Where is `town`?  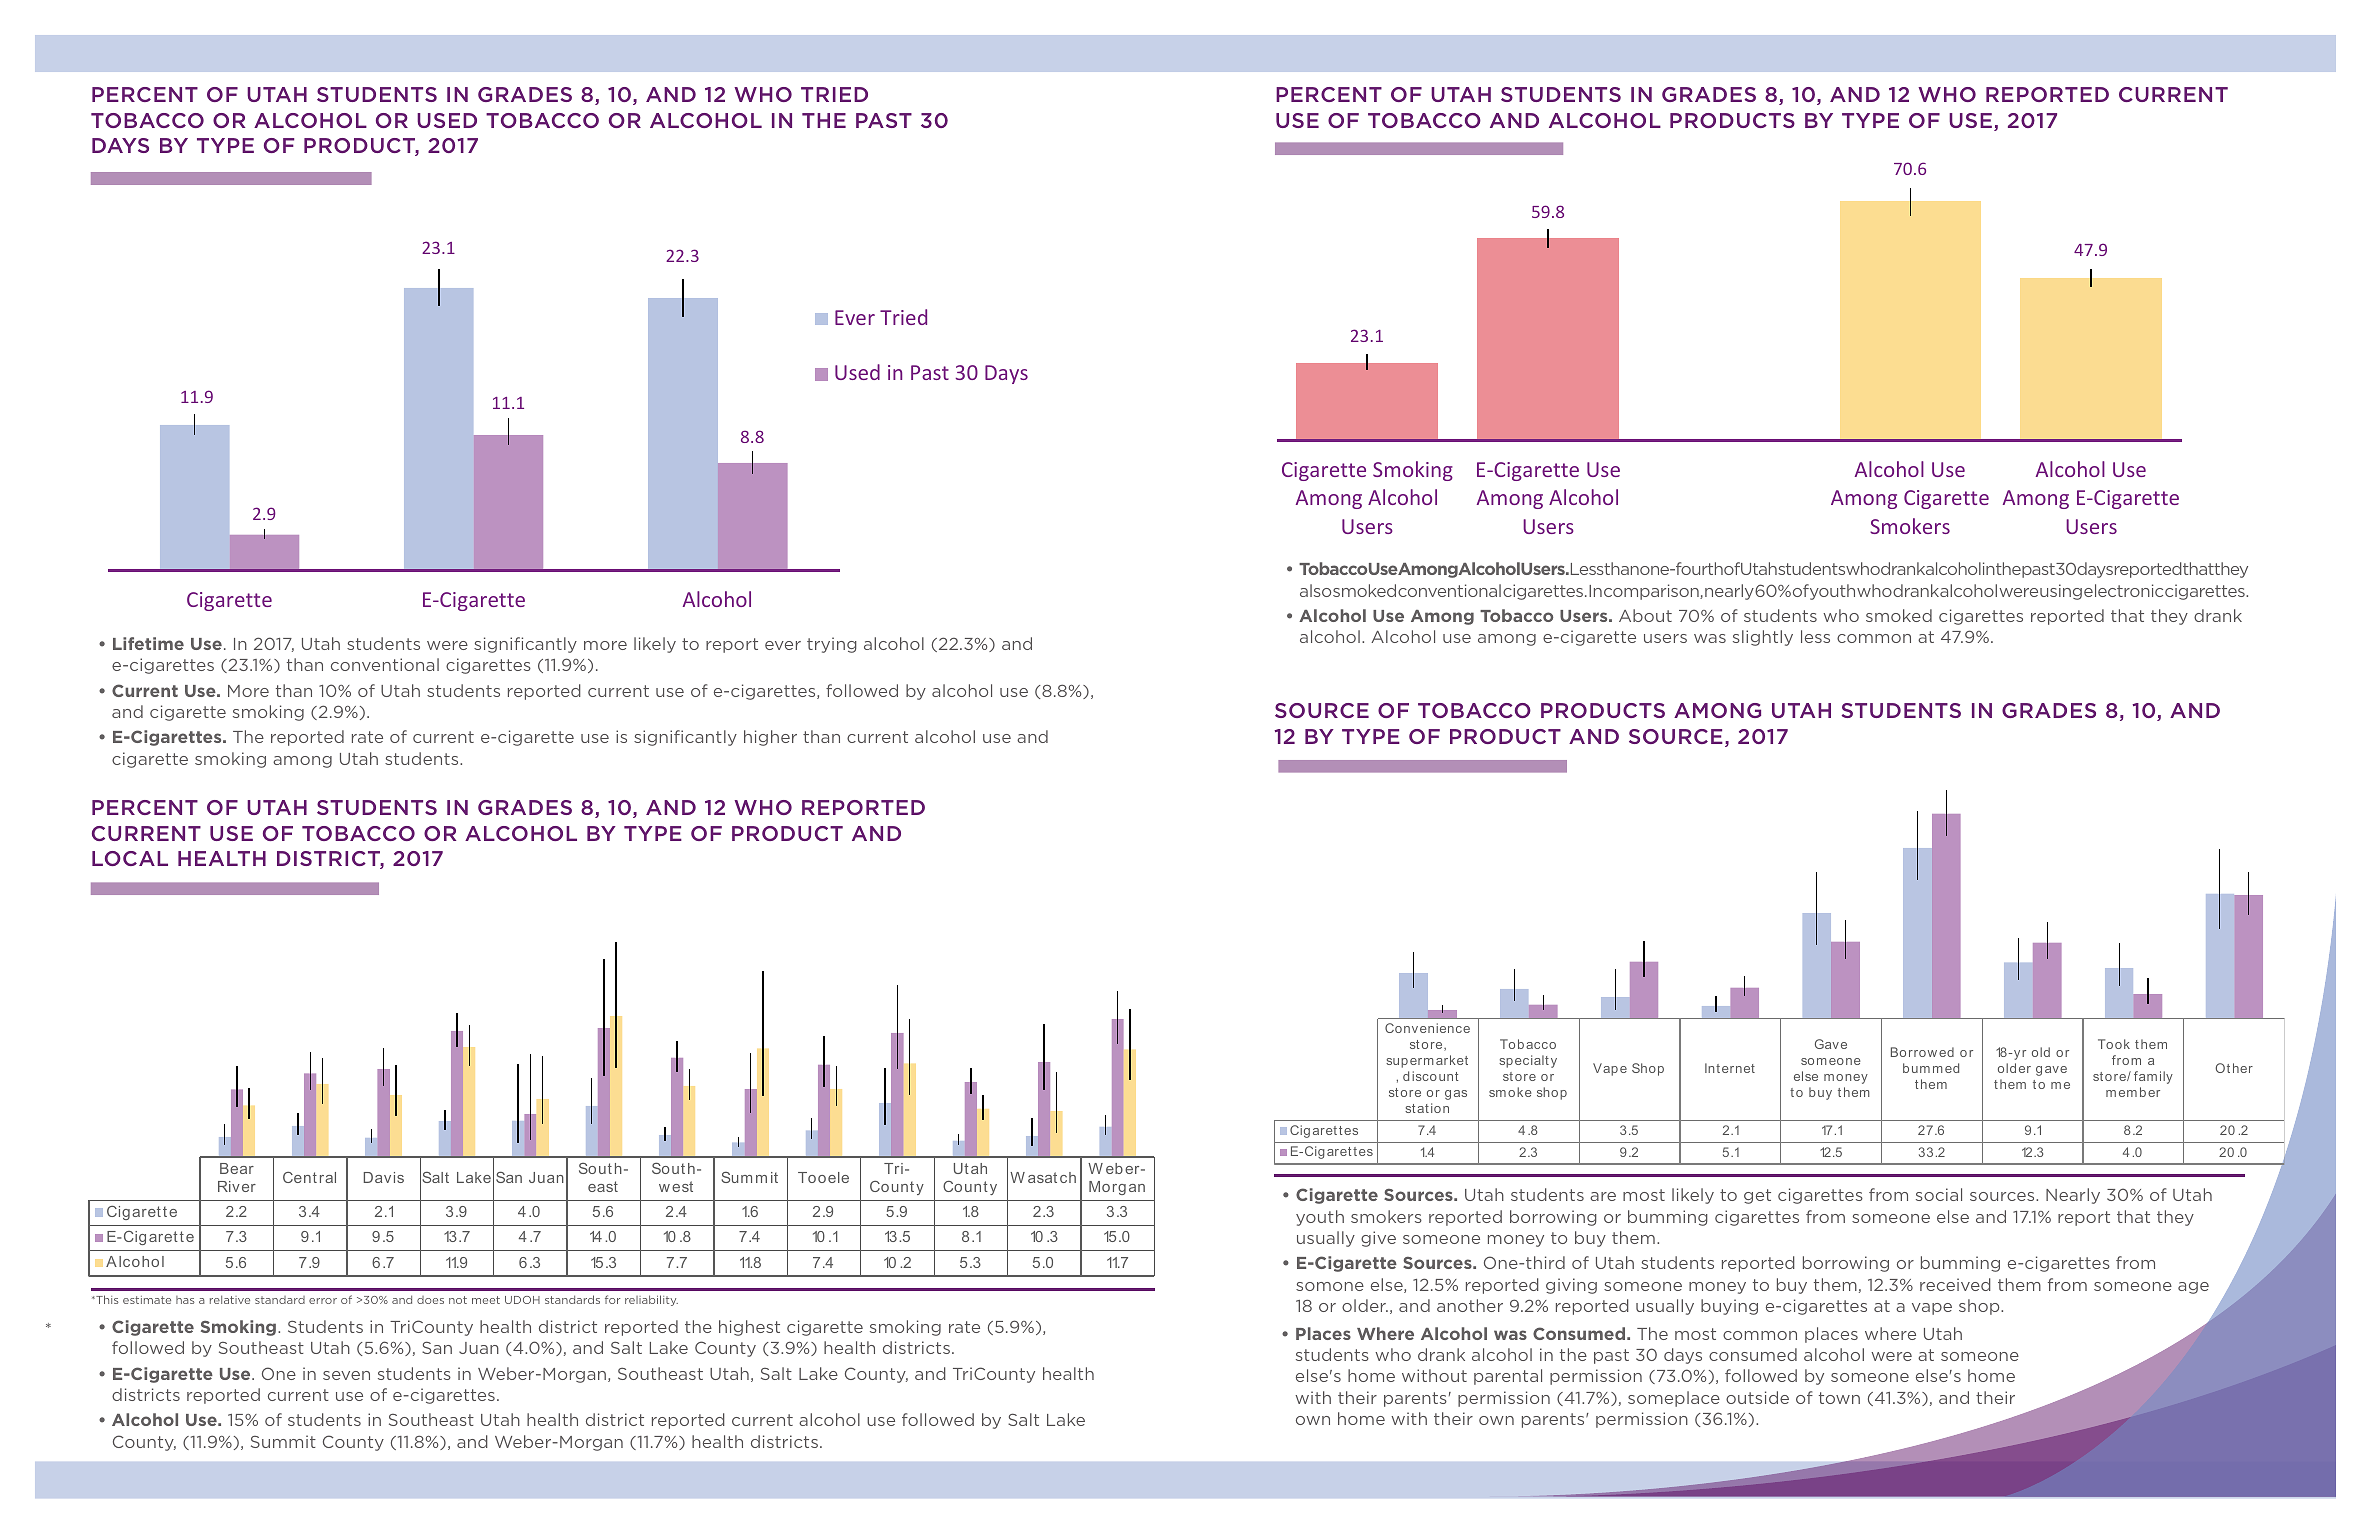
town is located at coordinates (1839, 1398).
